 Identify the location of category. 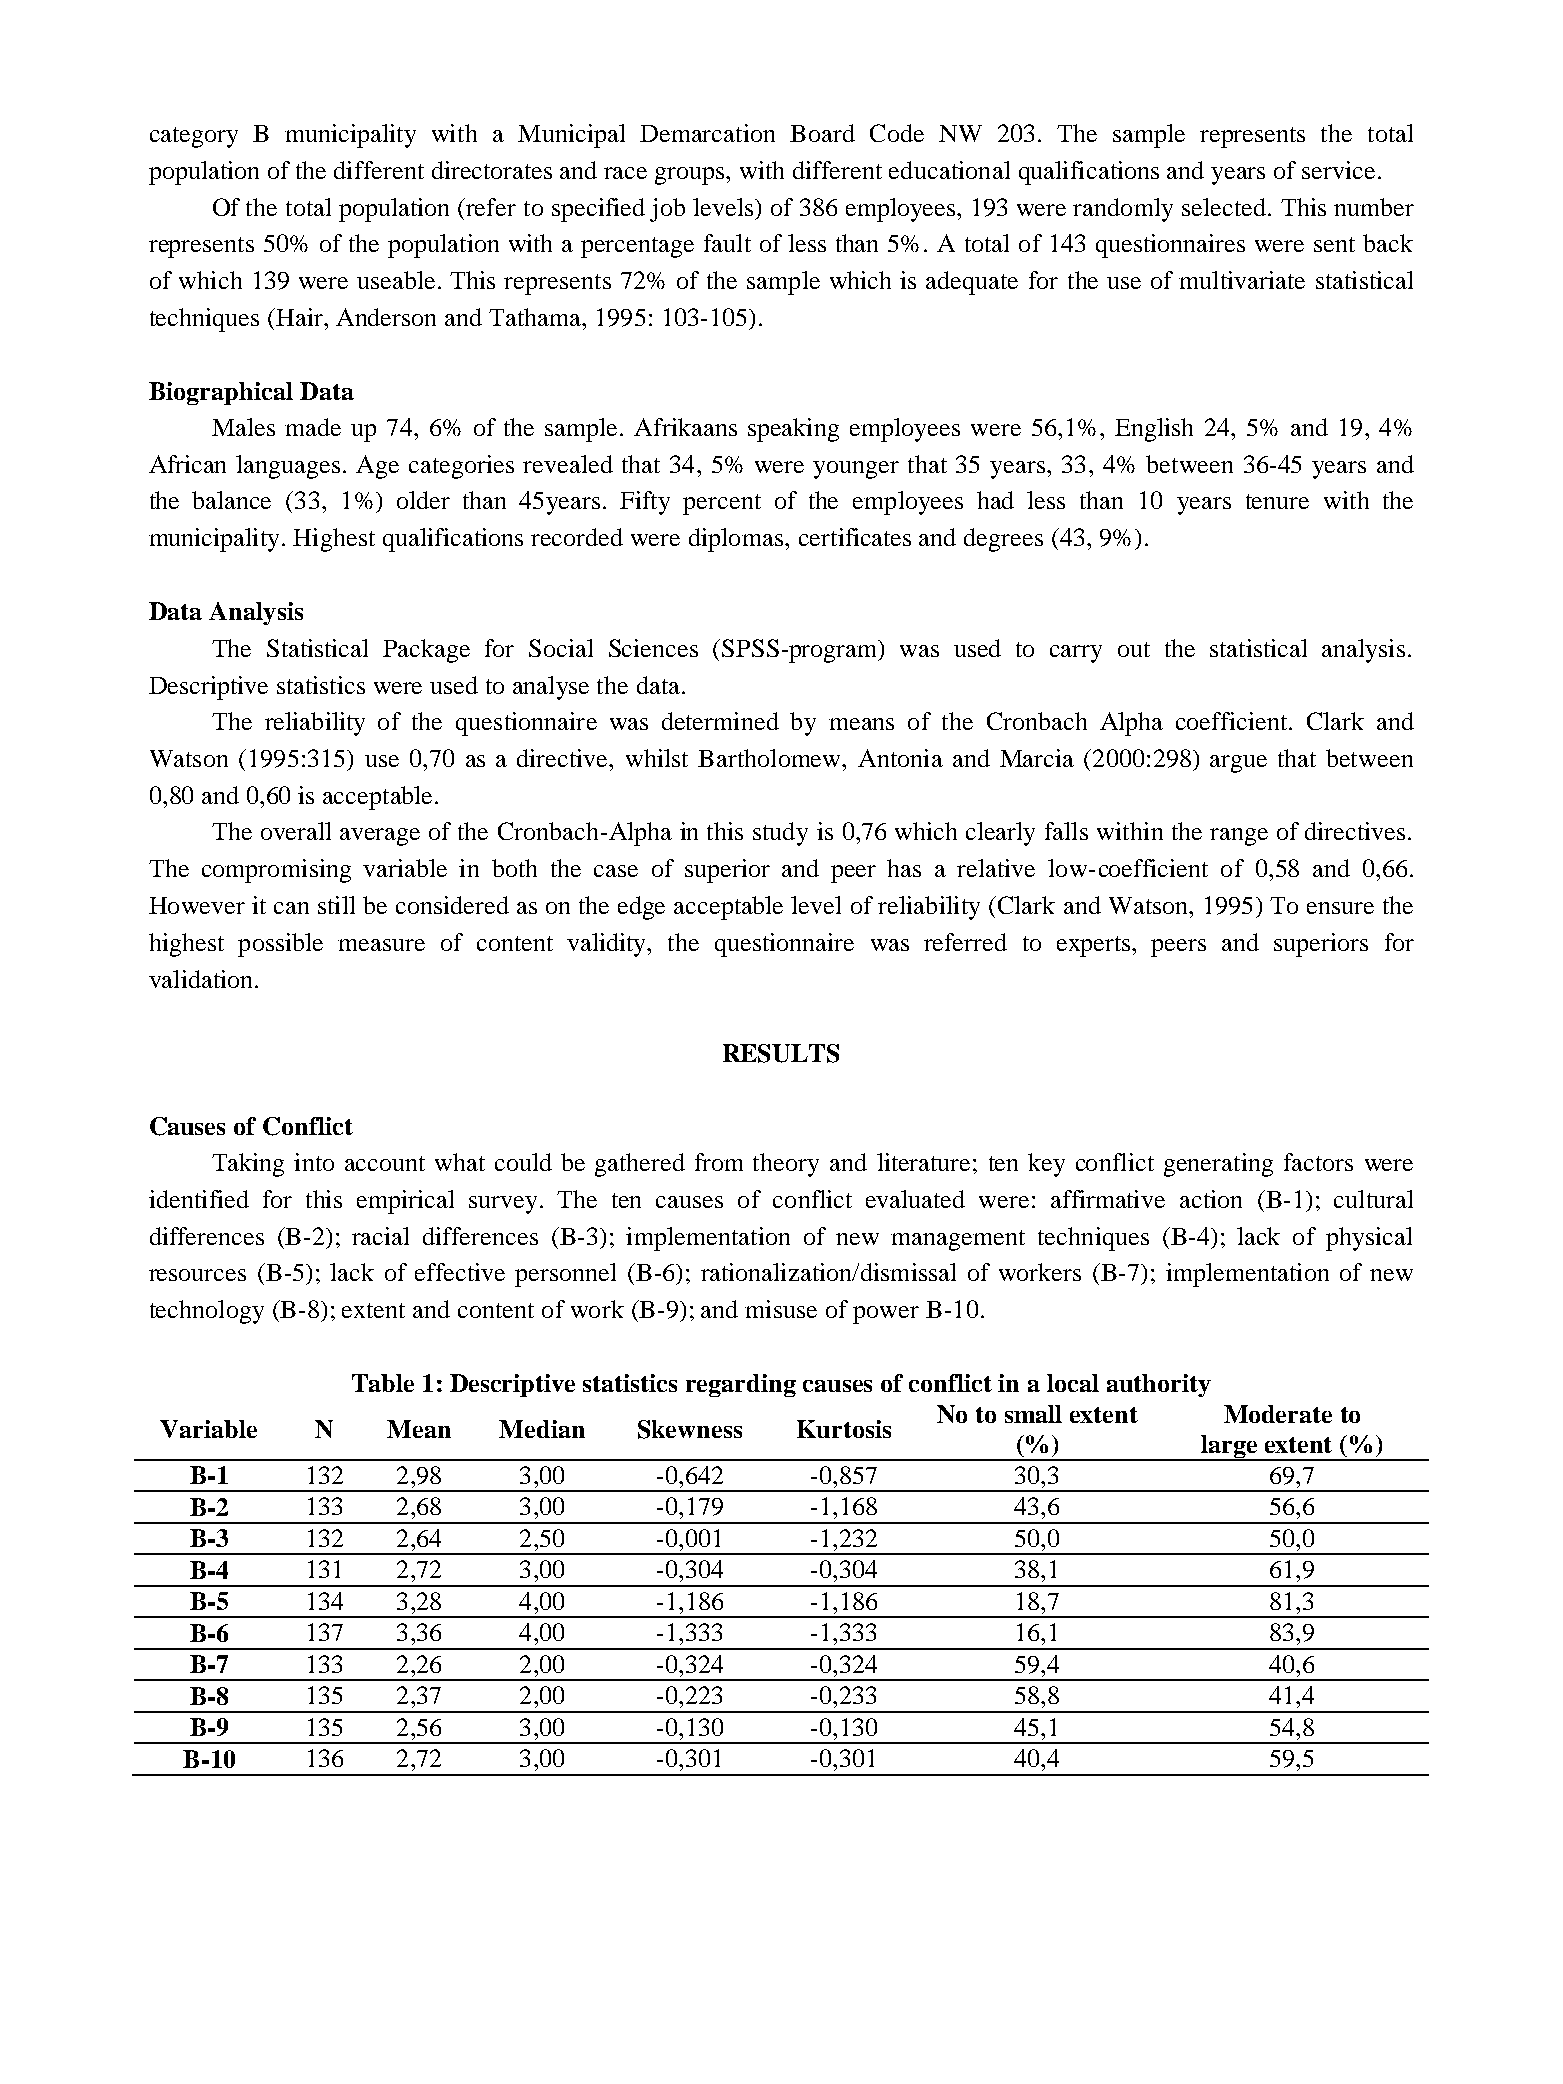
(194, 137).
